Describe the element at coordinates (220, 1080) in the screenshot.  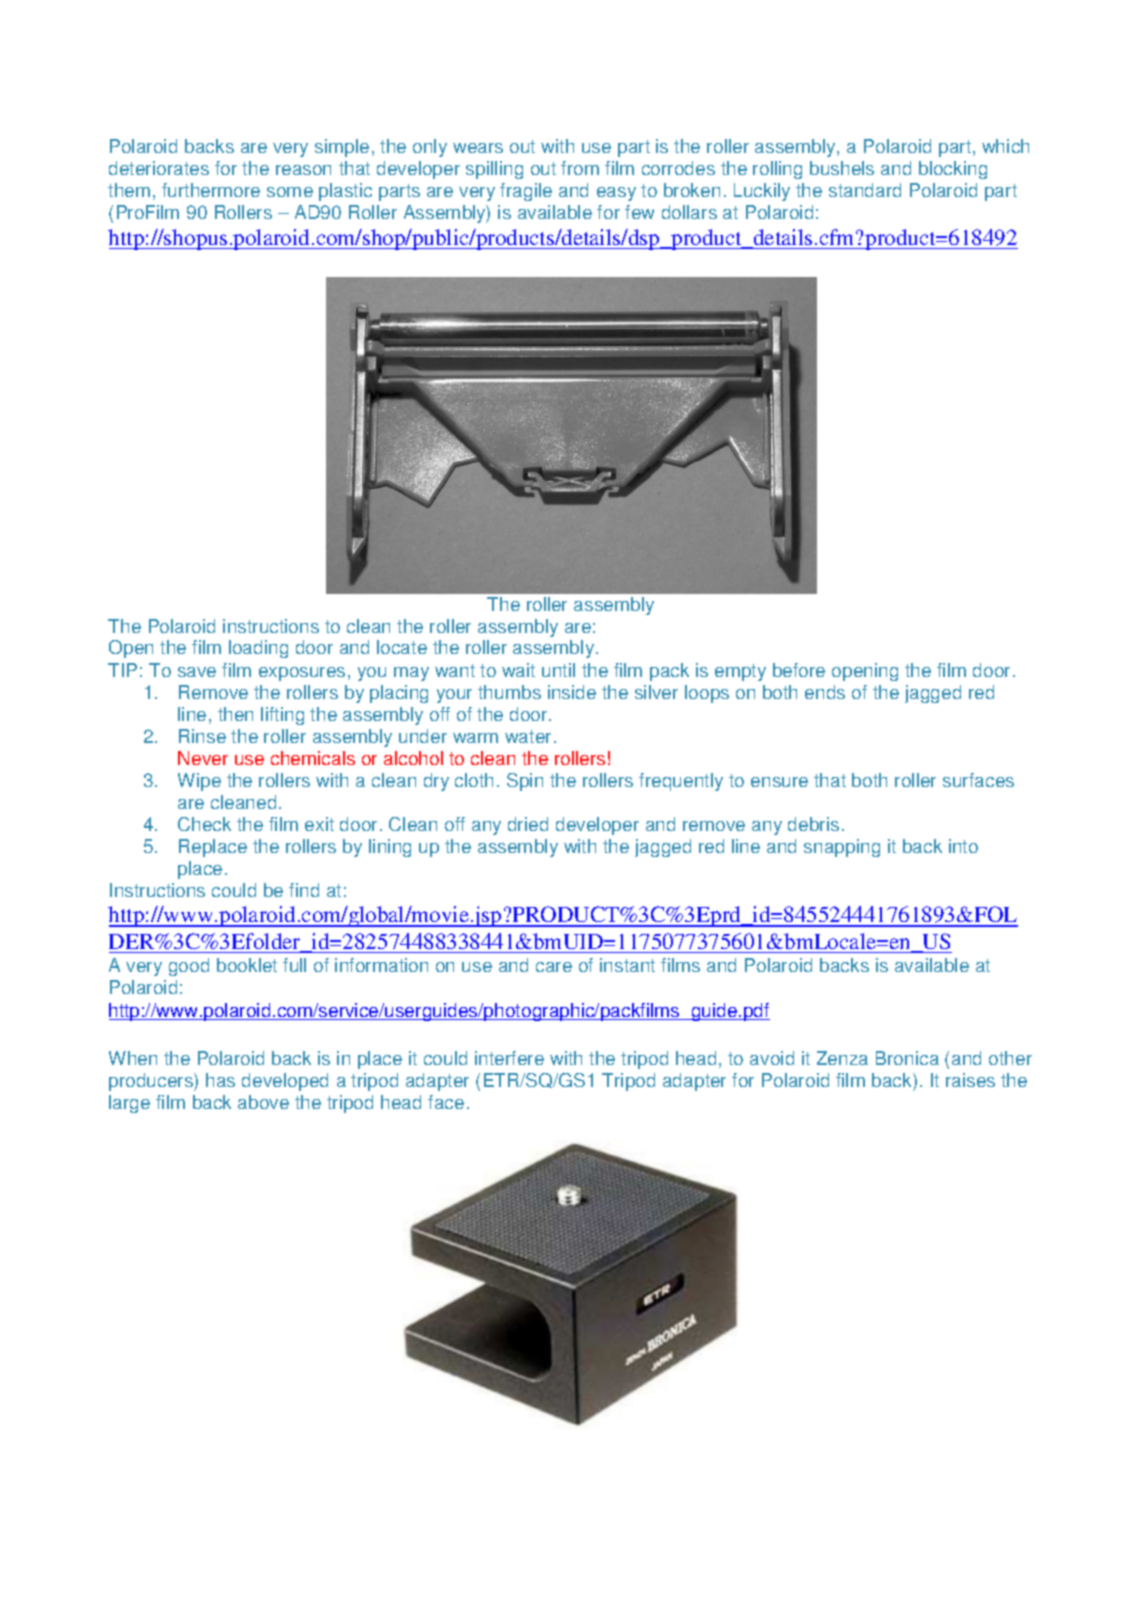
I see `has` at that location.
